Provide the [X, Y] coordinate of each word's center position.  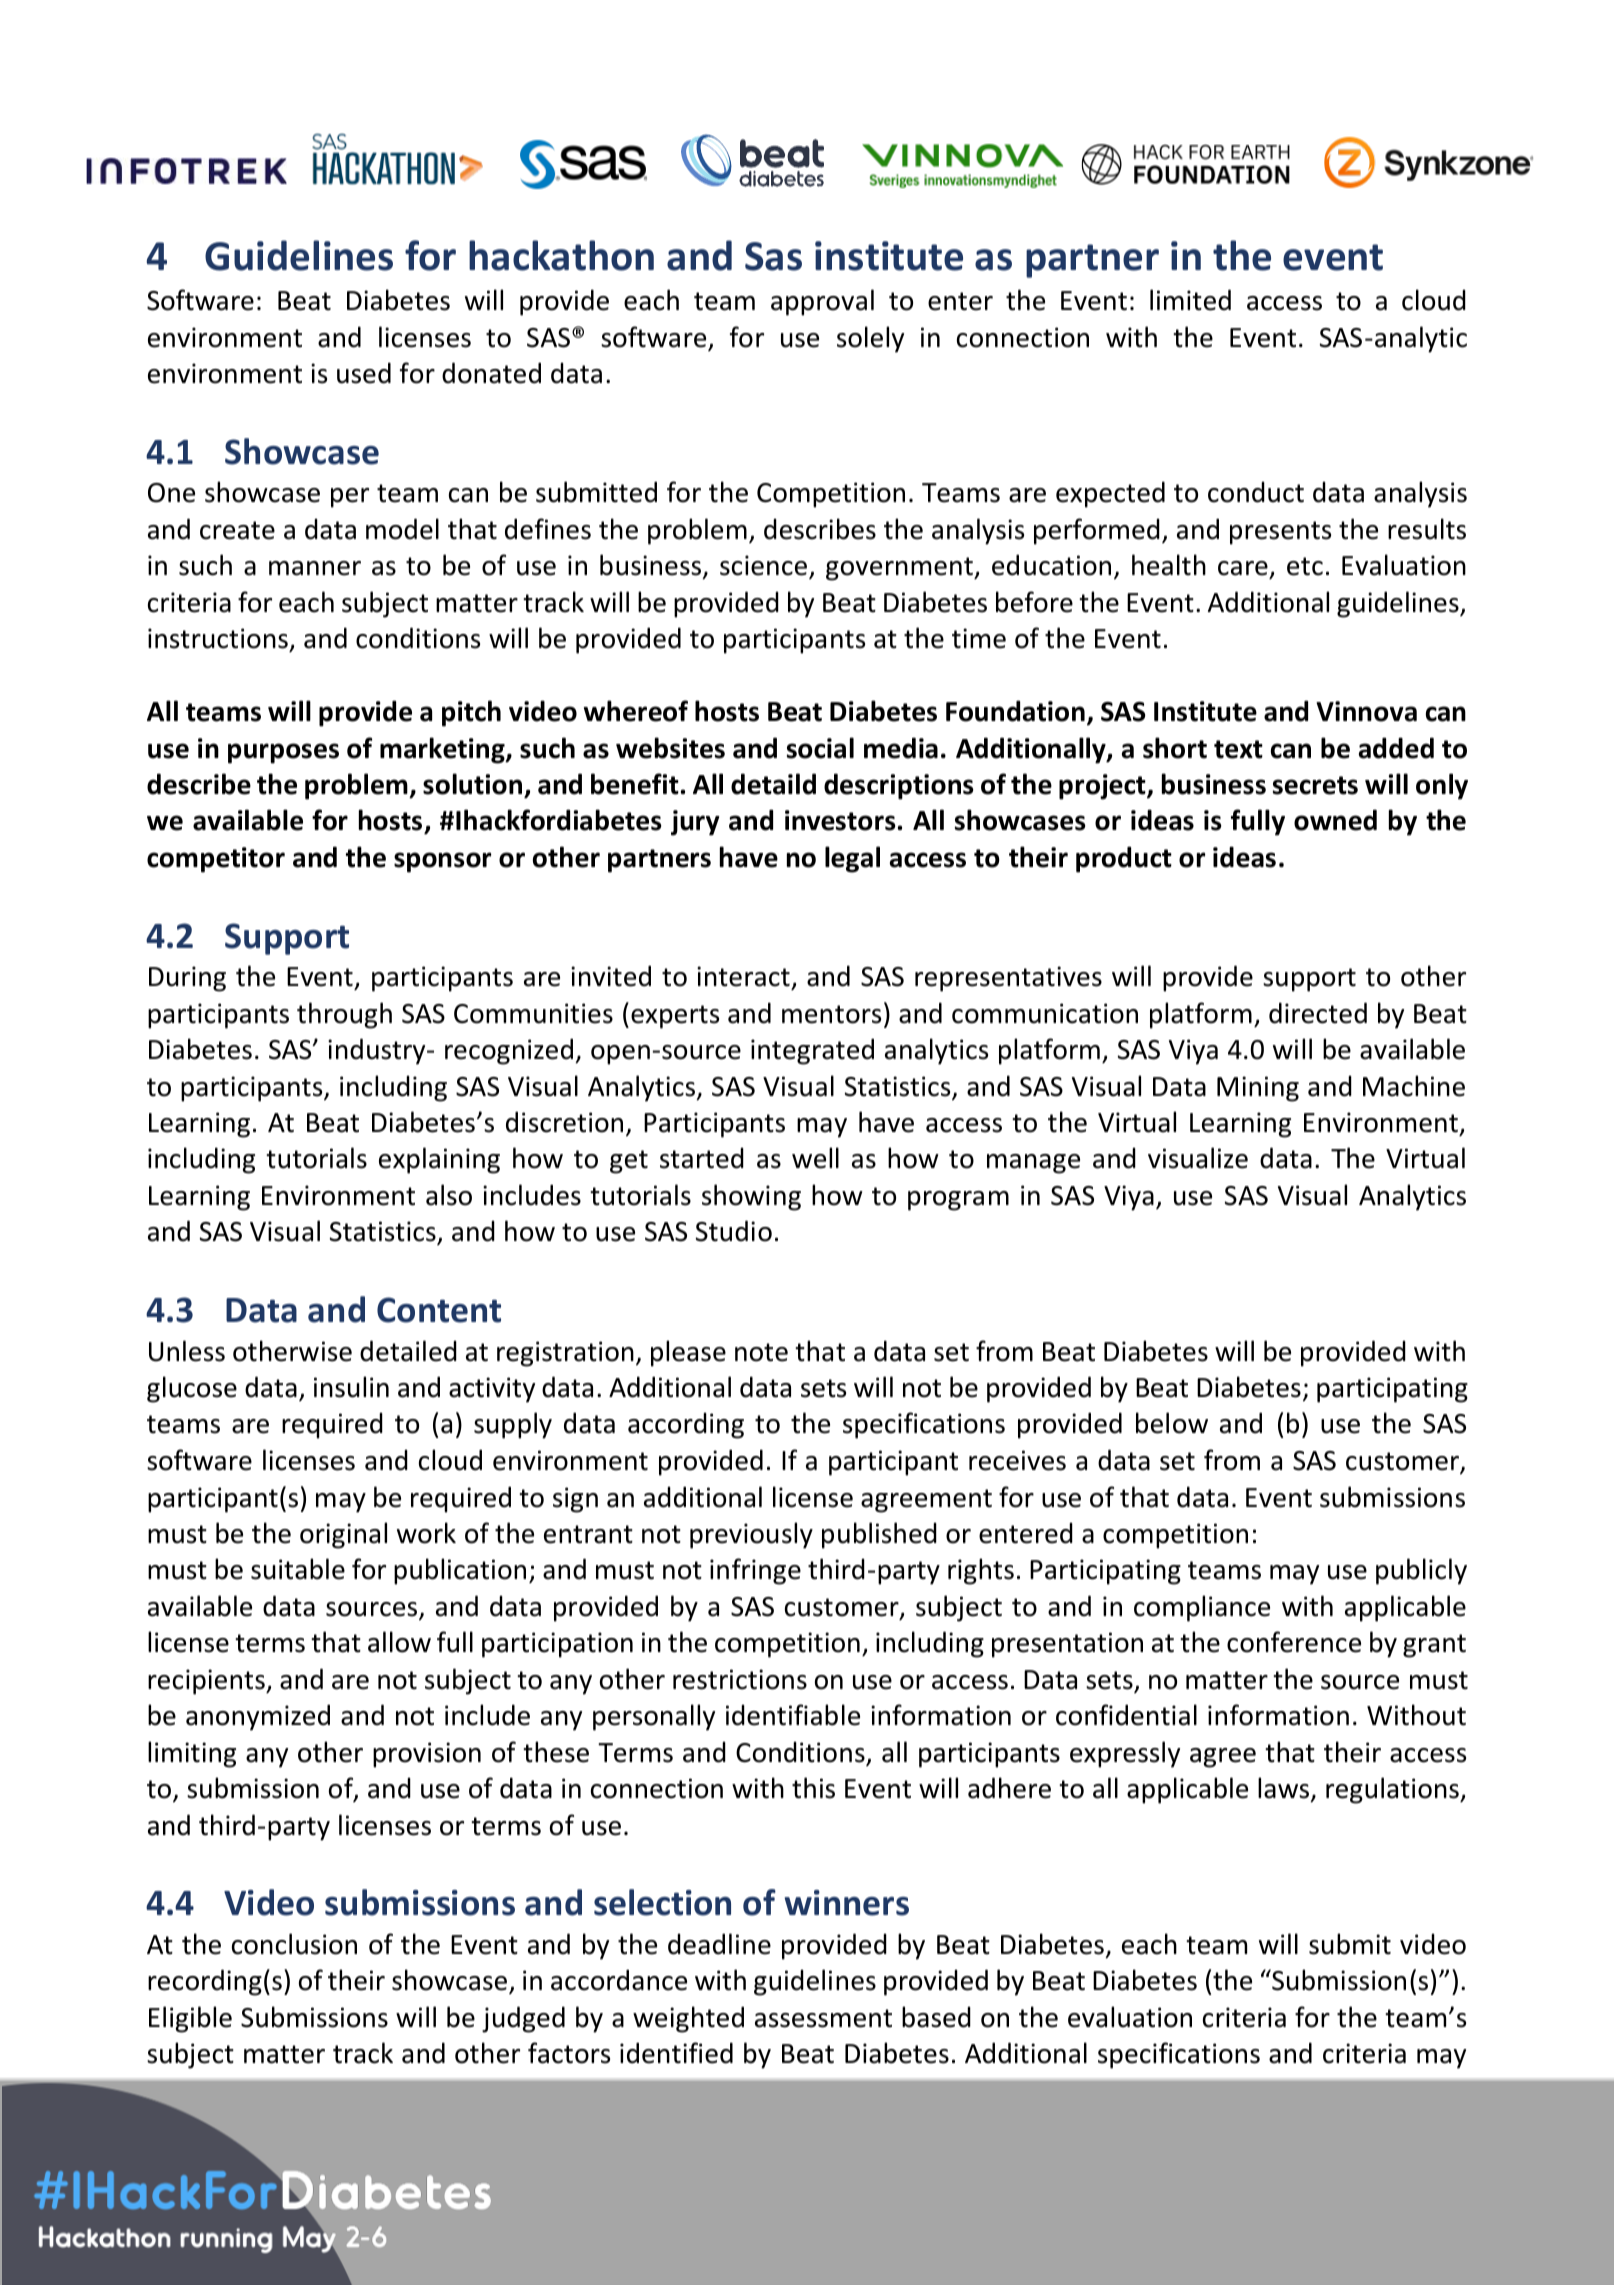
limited [1190, 300]
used [364, 373]
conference [1294, 1642]
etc [1305, 566]
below [1172, 1423]
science [765, 566]
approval [822, 302]
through [344, 1015]
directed [1318, 1013]
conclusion [294, 1944]
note [761, 1352]
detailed [408, 1351]
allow [399, 1642]
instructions [219, 640]
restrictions [740, 1679]
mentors [831, 1014]
